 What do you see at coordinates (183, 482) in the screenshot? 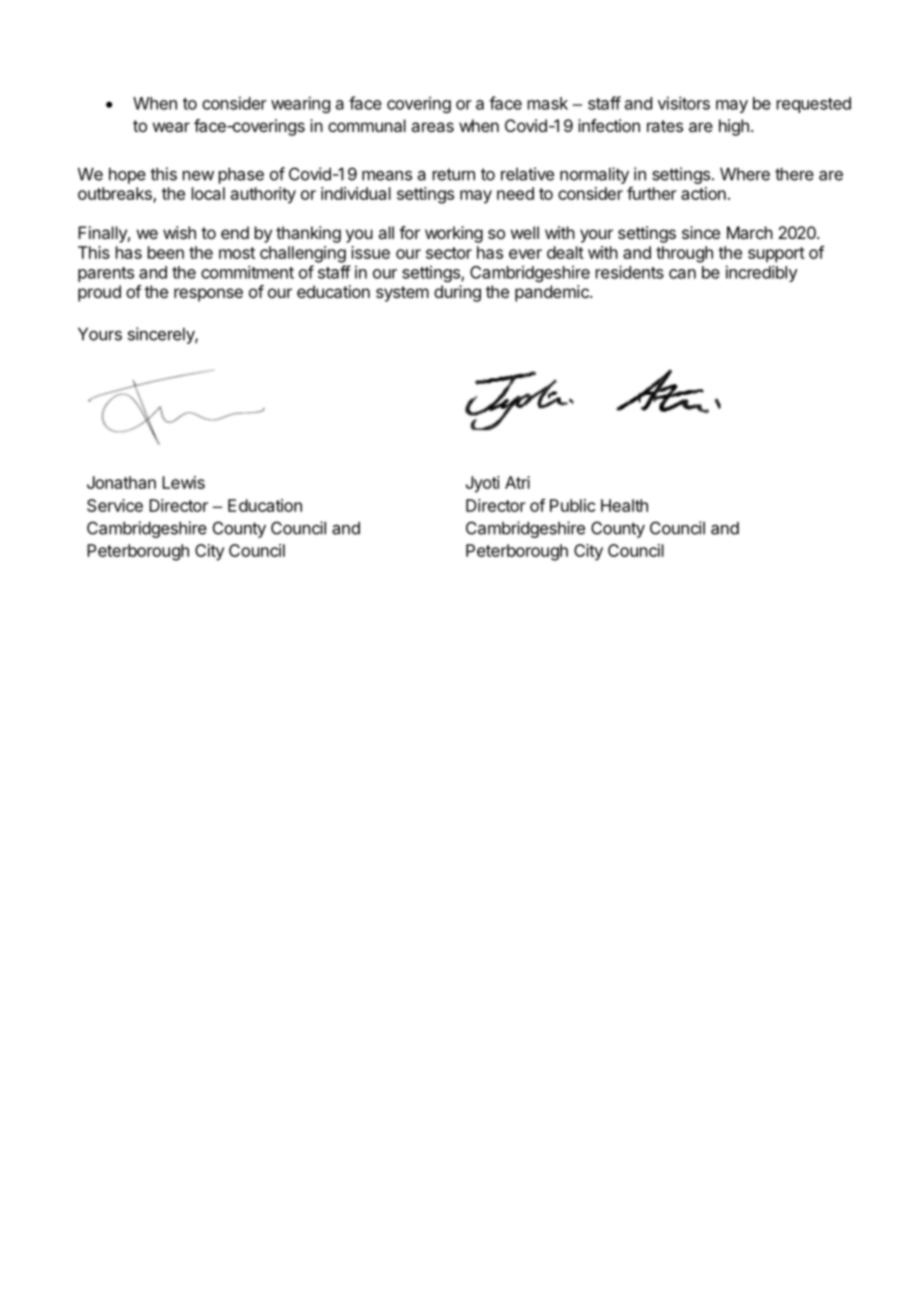
I see `Lewis` at bounding box center [183, 482].
